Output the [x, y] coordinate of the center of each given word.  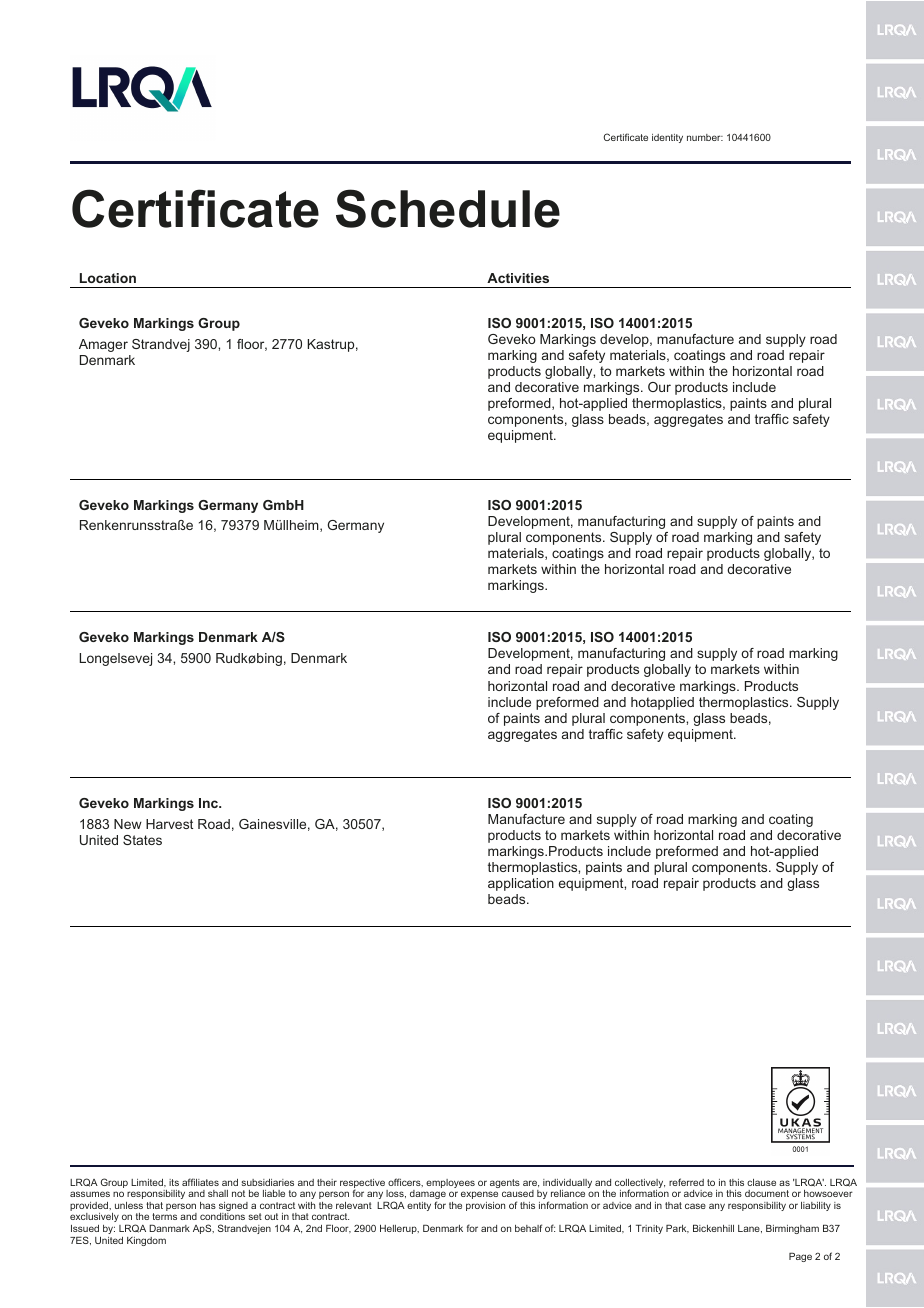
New [128, 824]
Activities [518, 278]
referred [686, 1182]
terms [164, 1216]
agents [505, 1183]
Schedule [448, 208]
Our [659, 387]
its [174, 1182]
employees [450, 1183]
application [521, 884]
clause [761, 1182]
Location [108, 278]
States [142, 840]
